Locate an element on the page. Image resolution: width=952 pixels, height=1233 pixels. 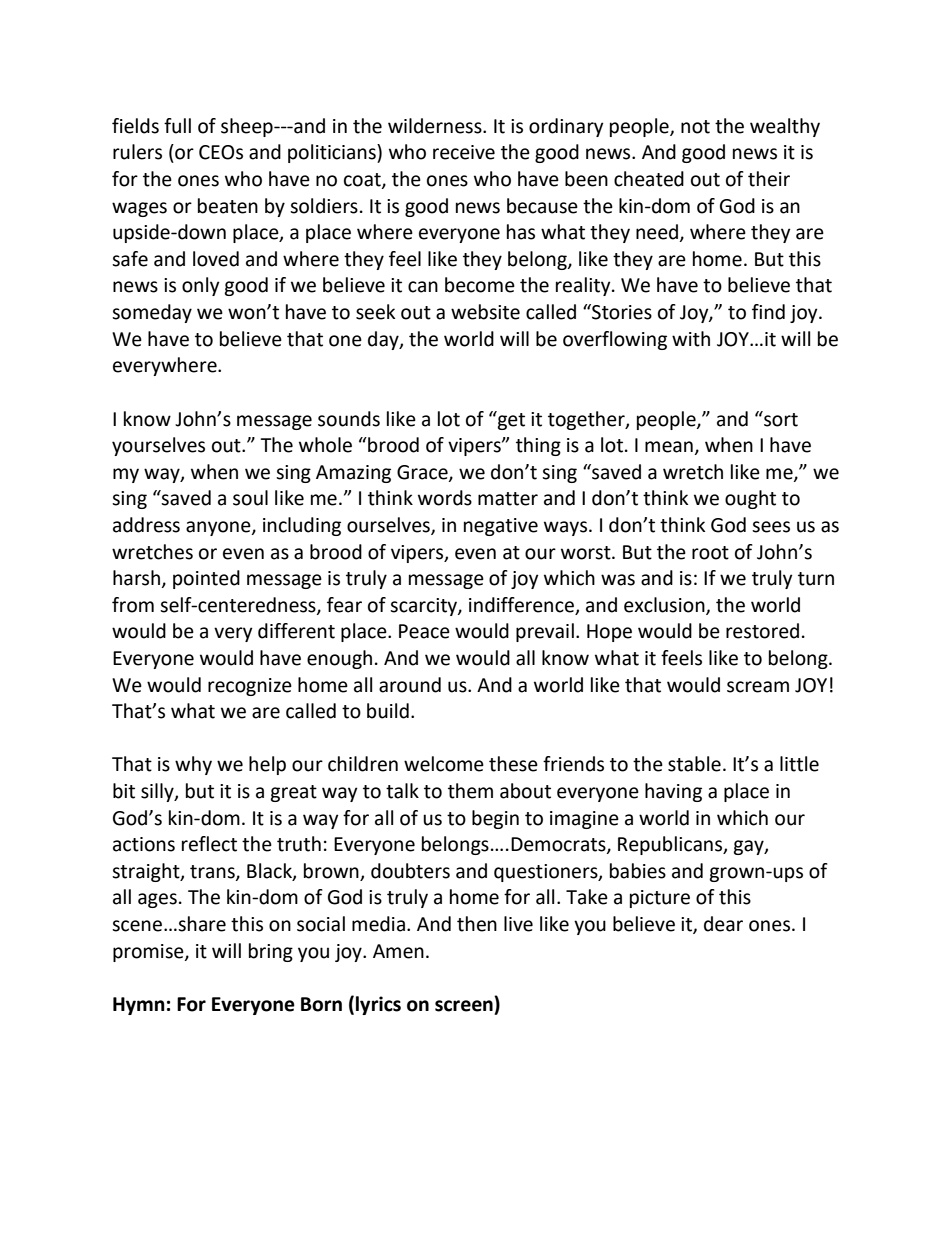
screen is located at coordinates (464, 1006).
